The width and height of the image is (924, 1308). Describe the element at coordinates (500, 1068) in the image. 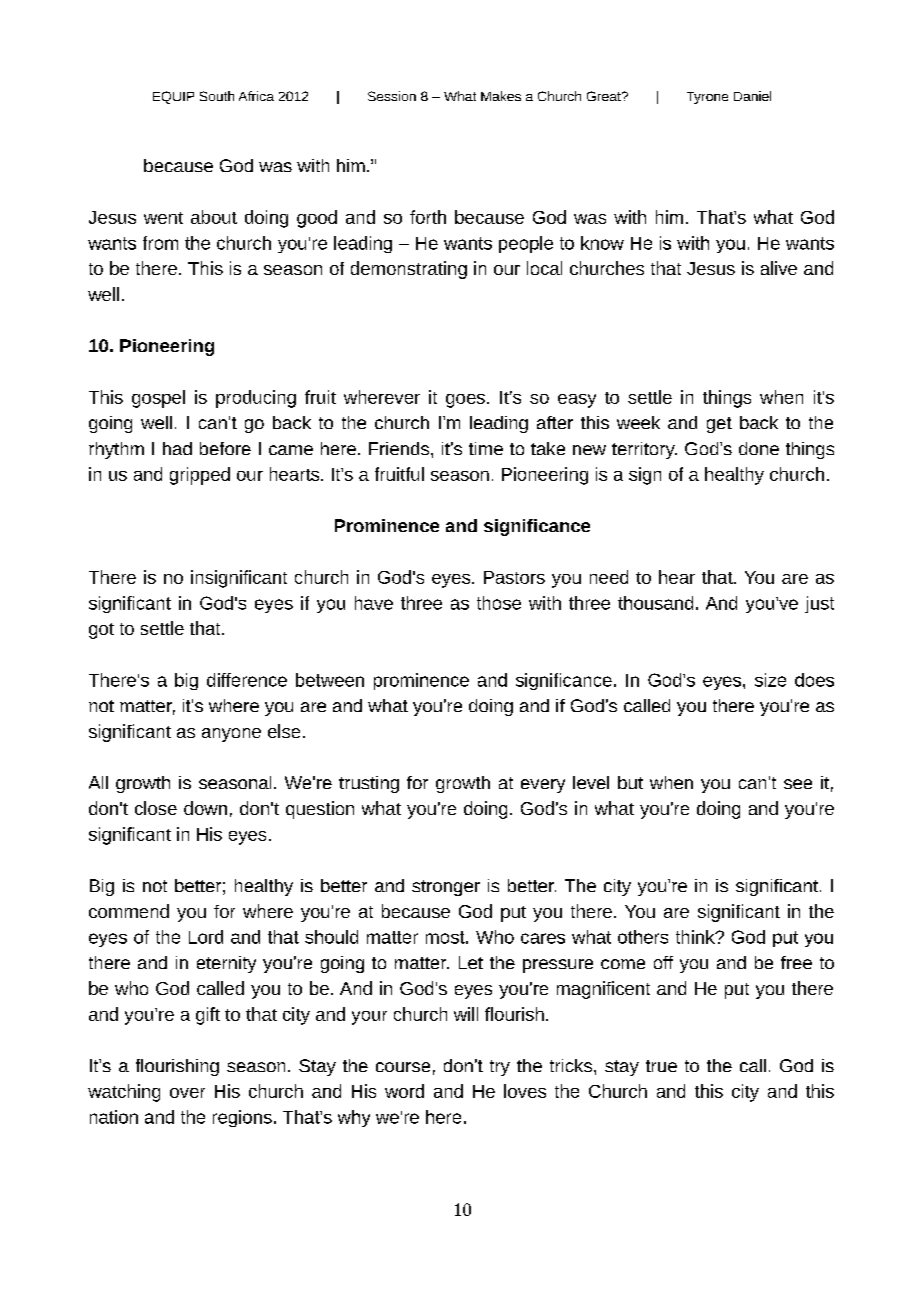

I see `try` at that location.
